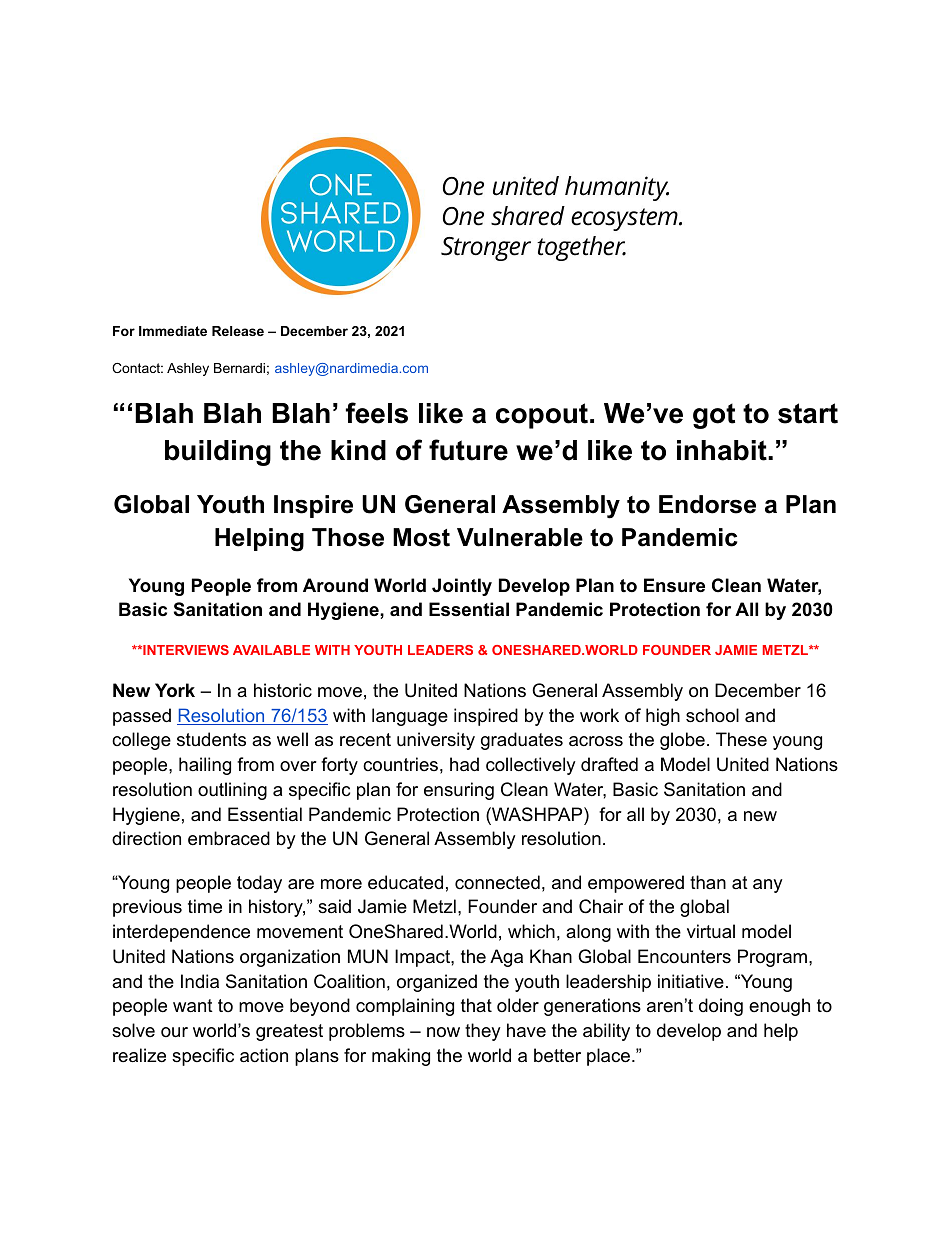 Image resolution: width=952 pixels, height=1233 pixels. What do you see at coordinates (714, 416) in the image?
I see `got` at bounding box center [714, 416].
